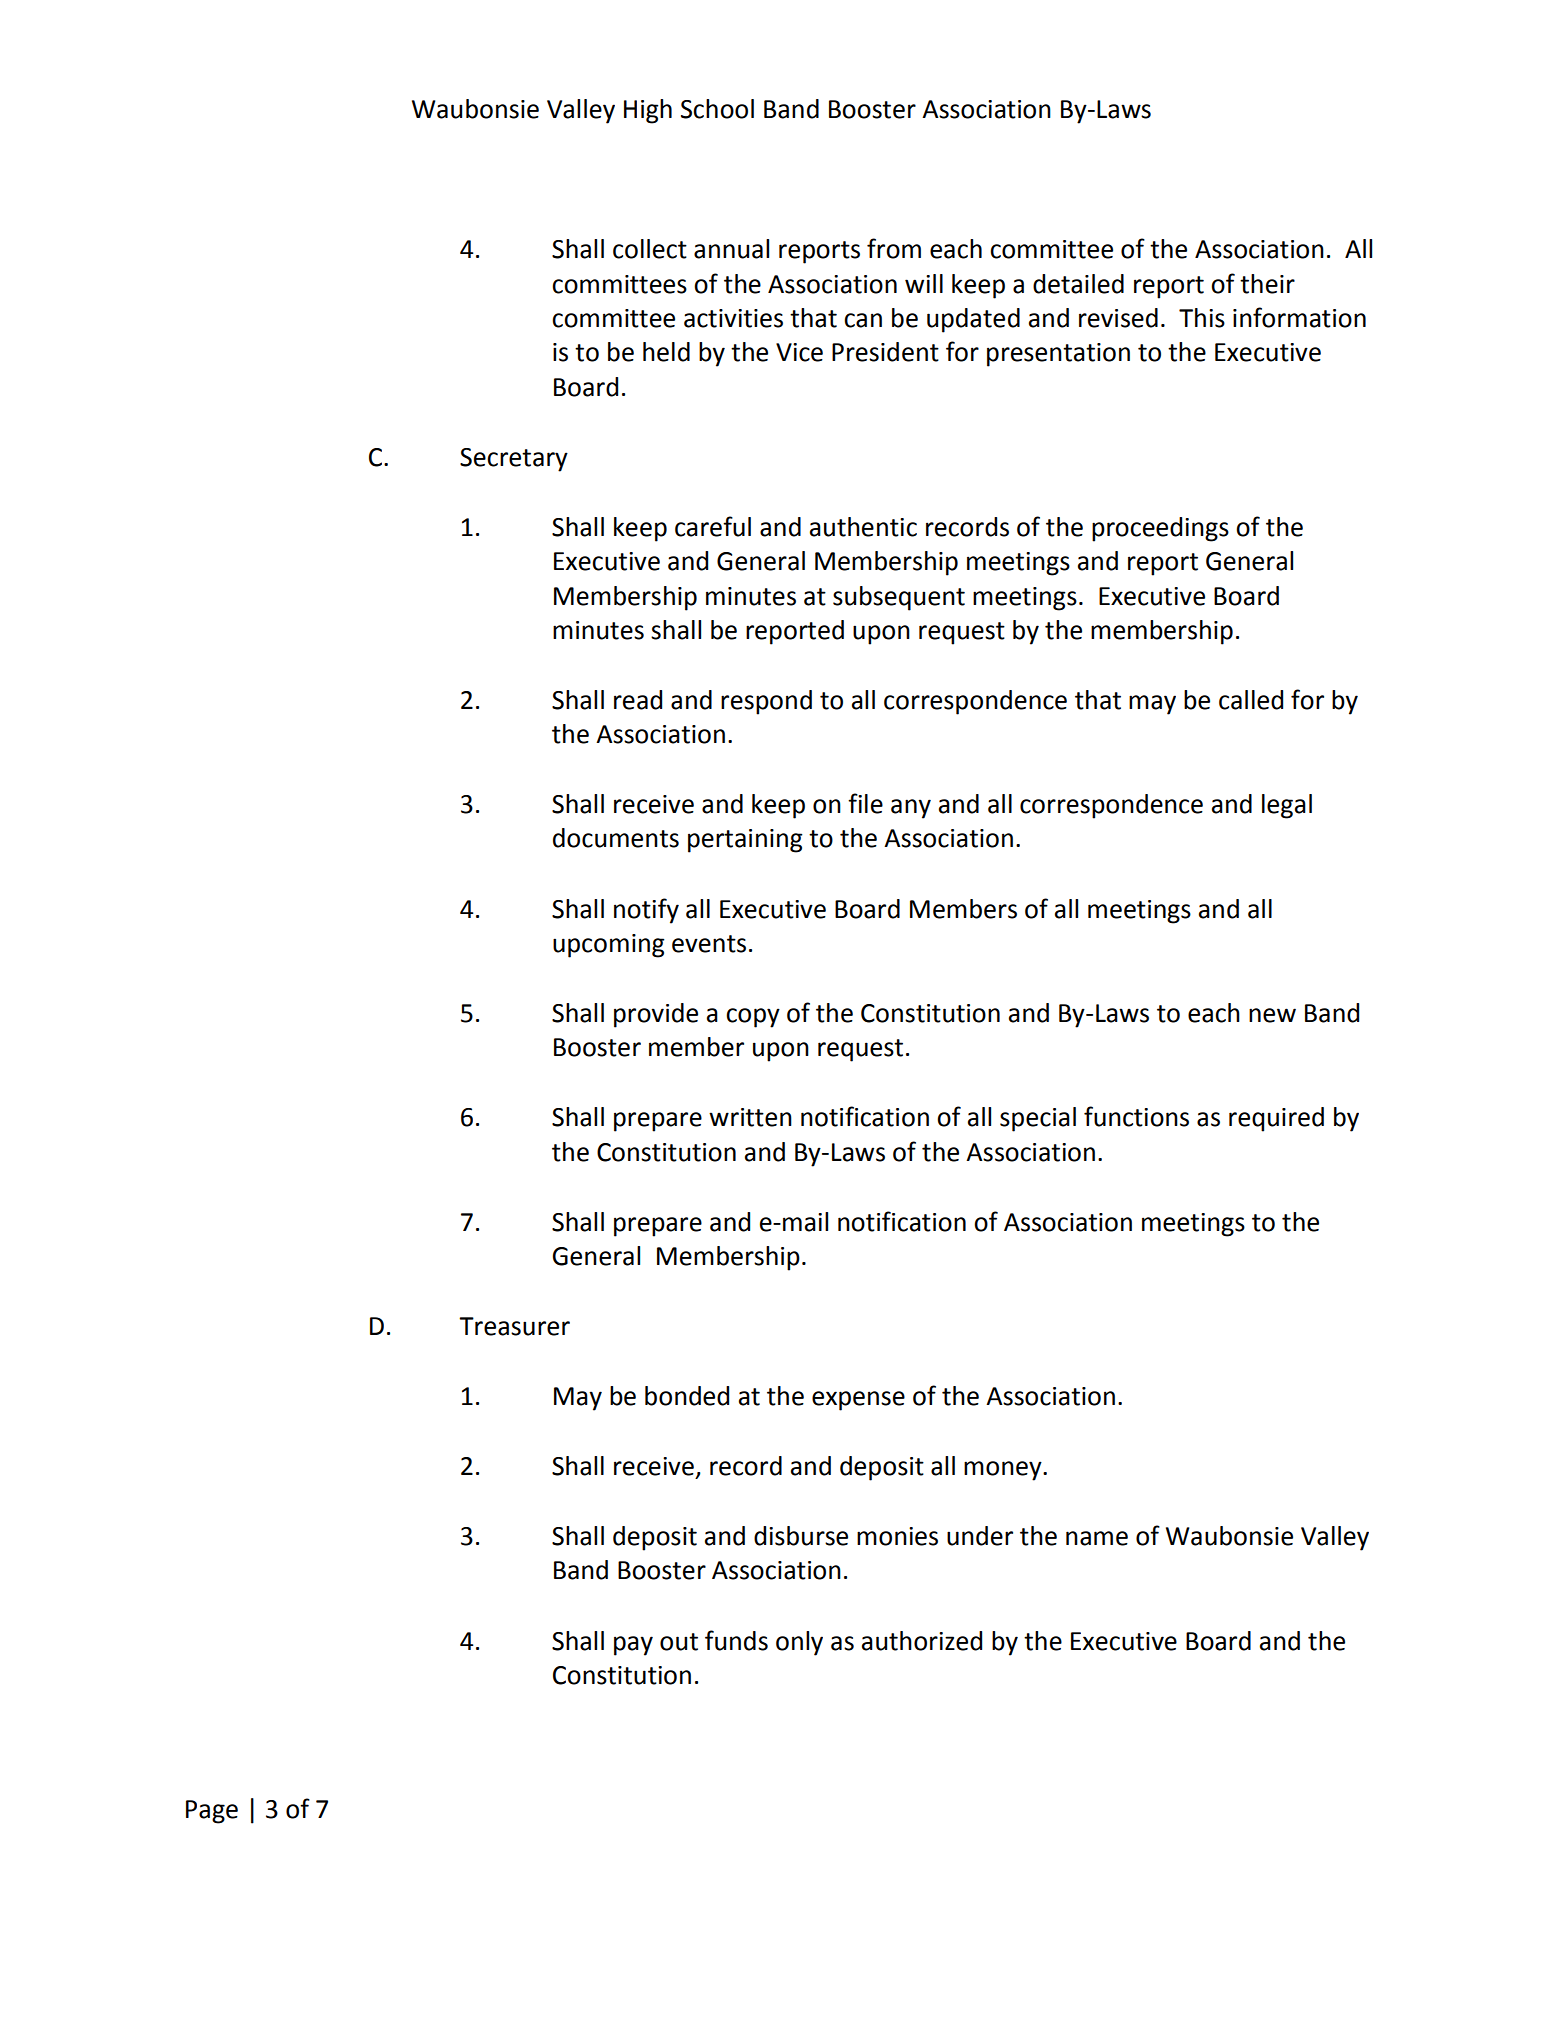  What do you see at coordinates (648, 111) in the screenshot?
I see `High` at bounding box center [648, 111].
